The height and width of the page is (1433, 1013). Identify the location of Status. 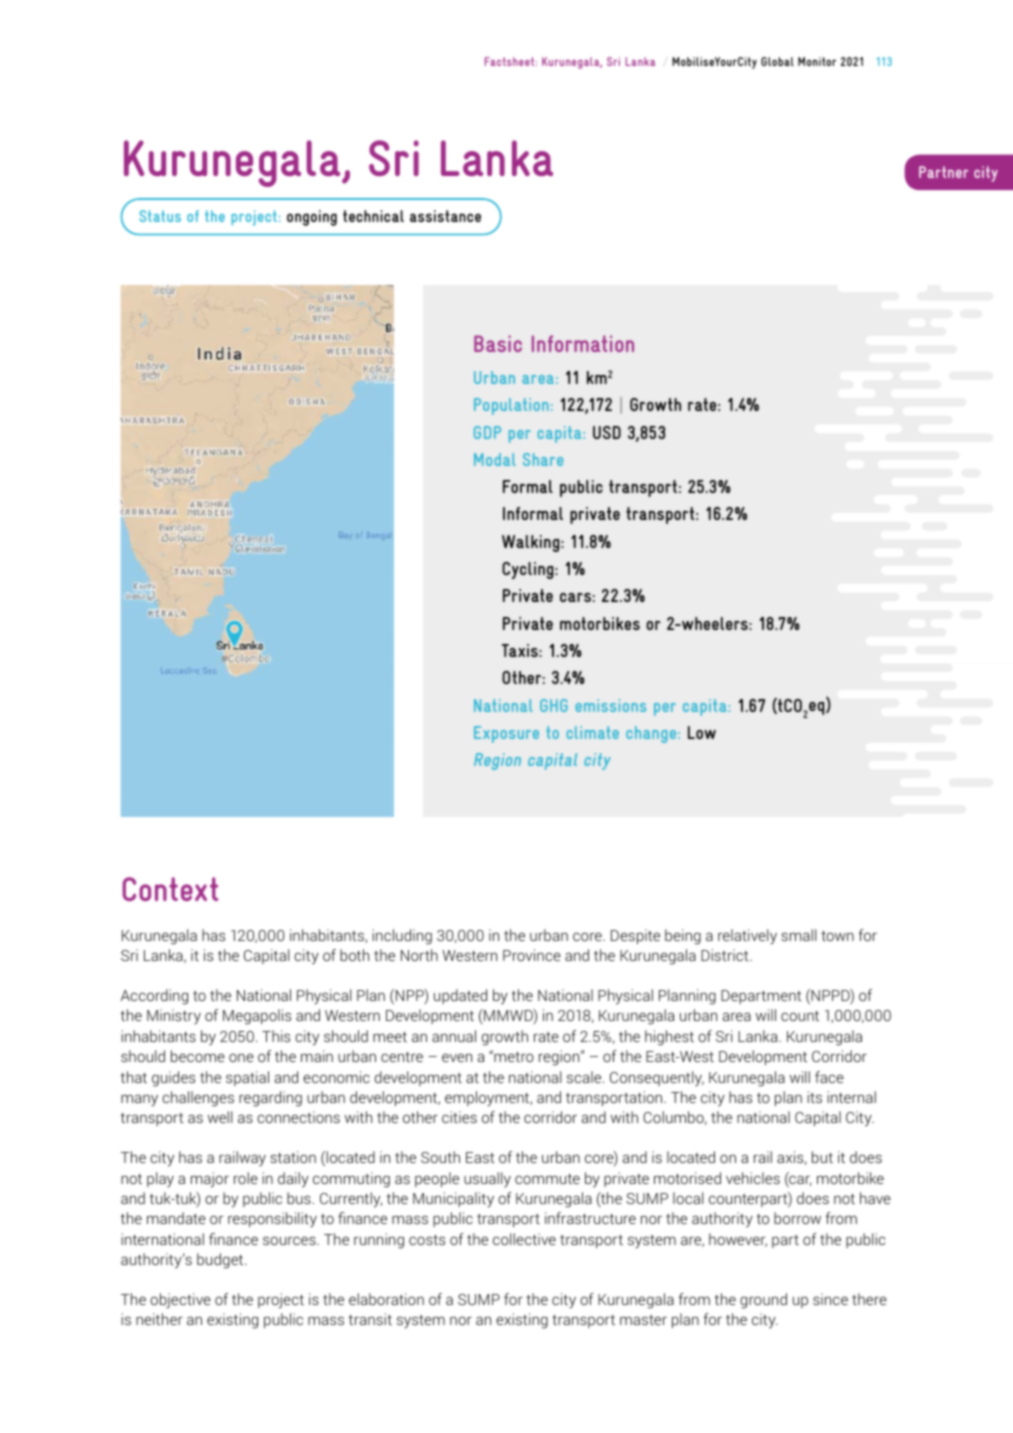
(160, 216).
